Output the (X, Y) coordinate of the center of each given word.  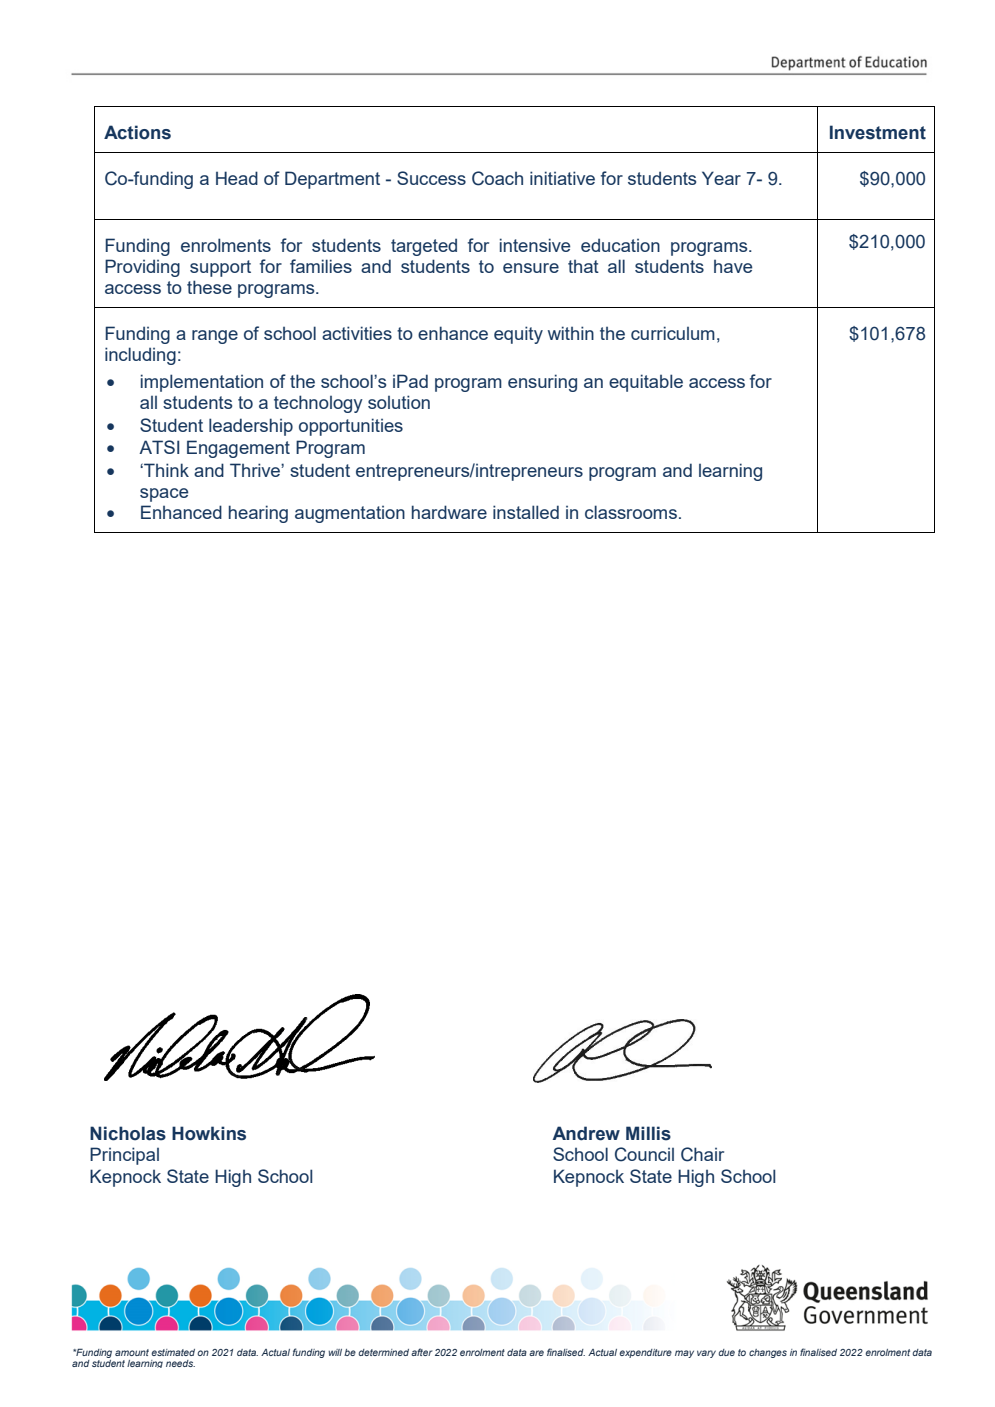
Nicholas (128, 1133)
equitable (646, 383)
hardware (449, 512)
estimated (173, 1352)
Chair (702, 1154)
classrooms (631, 512)
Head (237, 178)
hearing (258, 514)
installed (526, 512)
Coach (497, 178)
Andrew (586, 1133)
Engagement (238, 449)
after (422, 1352)
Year (721, 178)
